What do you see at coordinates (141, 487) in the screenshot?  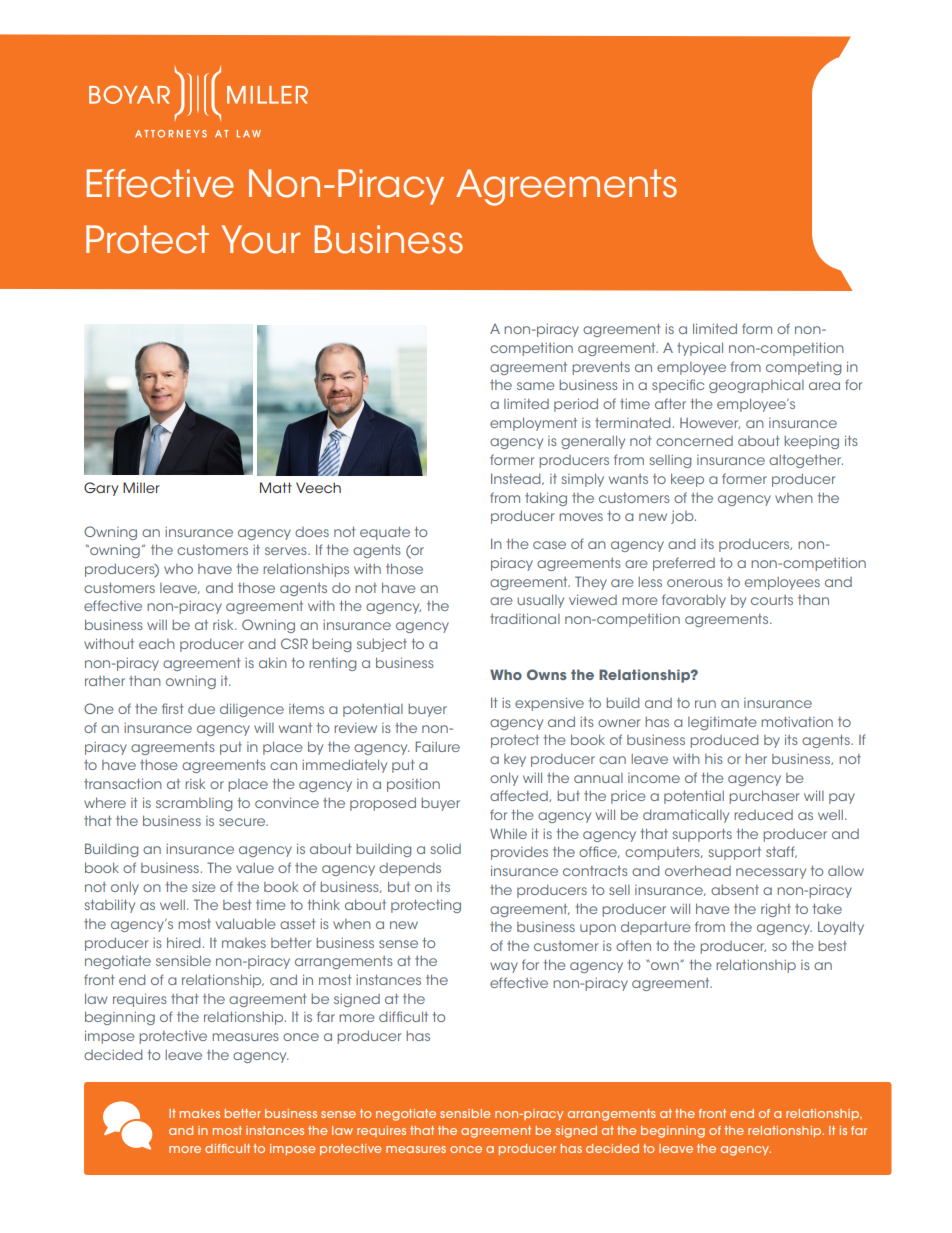 I see `Miller` at bounding box center [141, 487].
